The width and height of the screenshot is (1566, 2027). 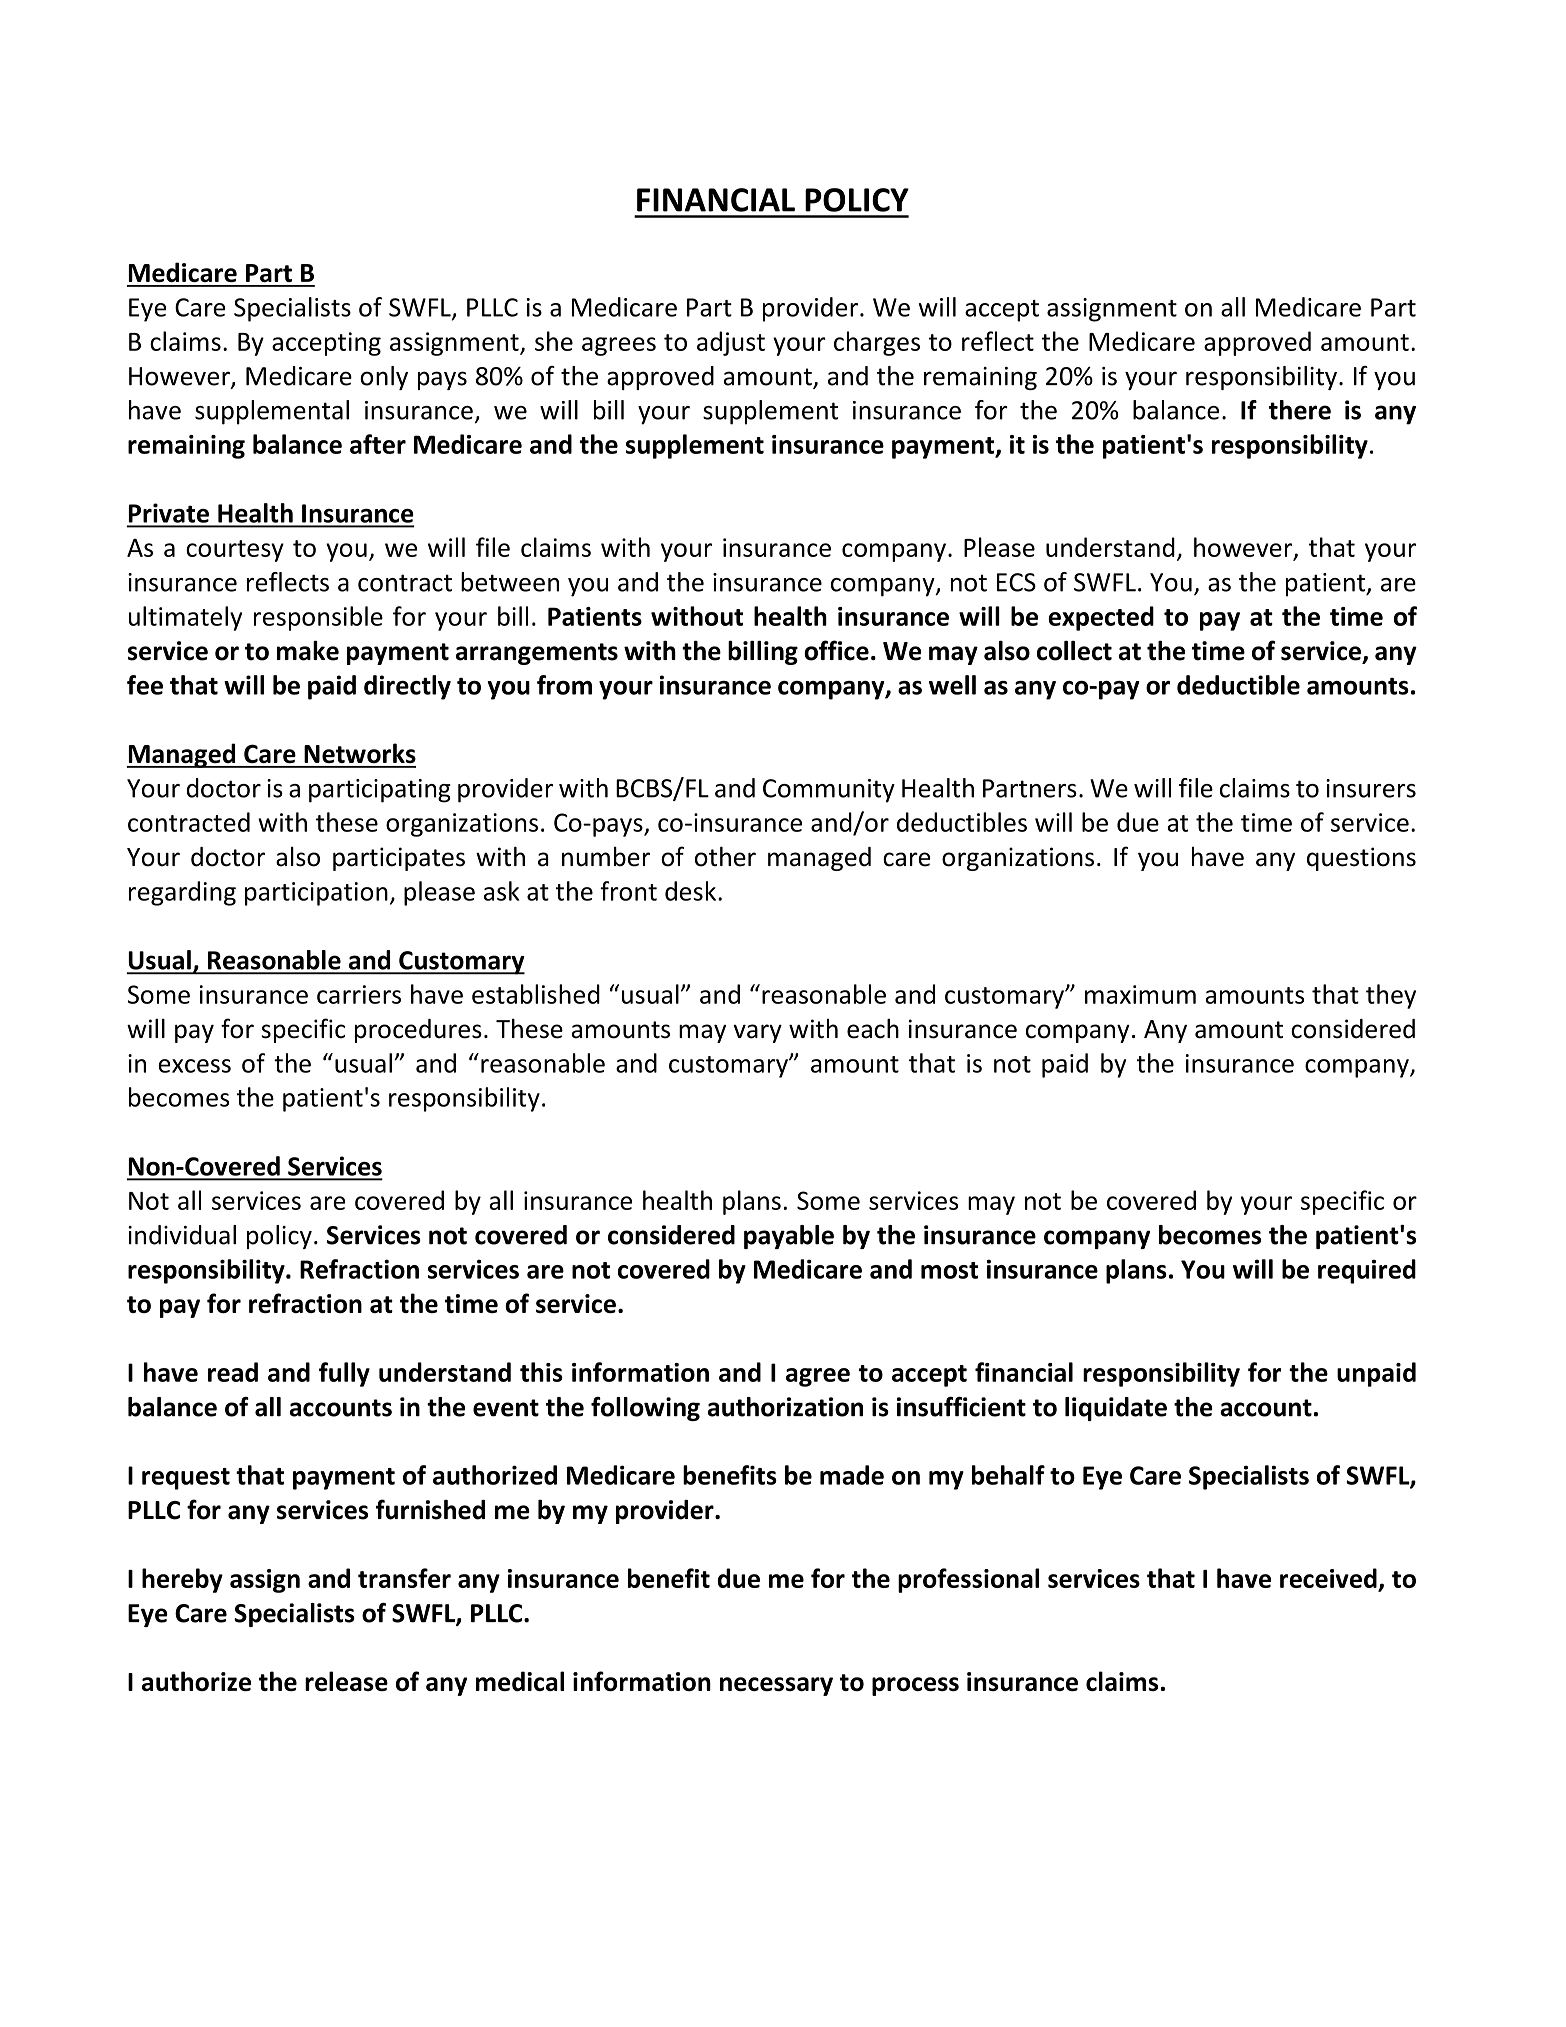 What do you see at coordinates (359, 994) in the screenshot?
I see `carriers` at bounding box center [359, 994].
